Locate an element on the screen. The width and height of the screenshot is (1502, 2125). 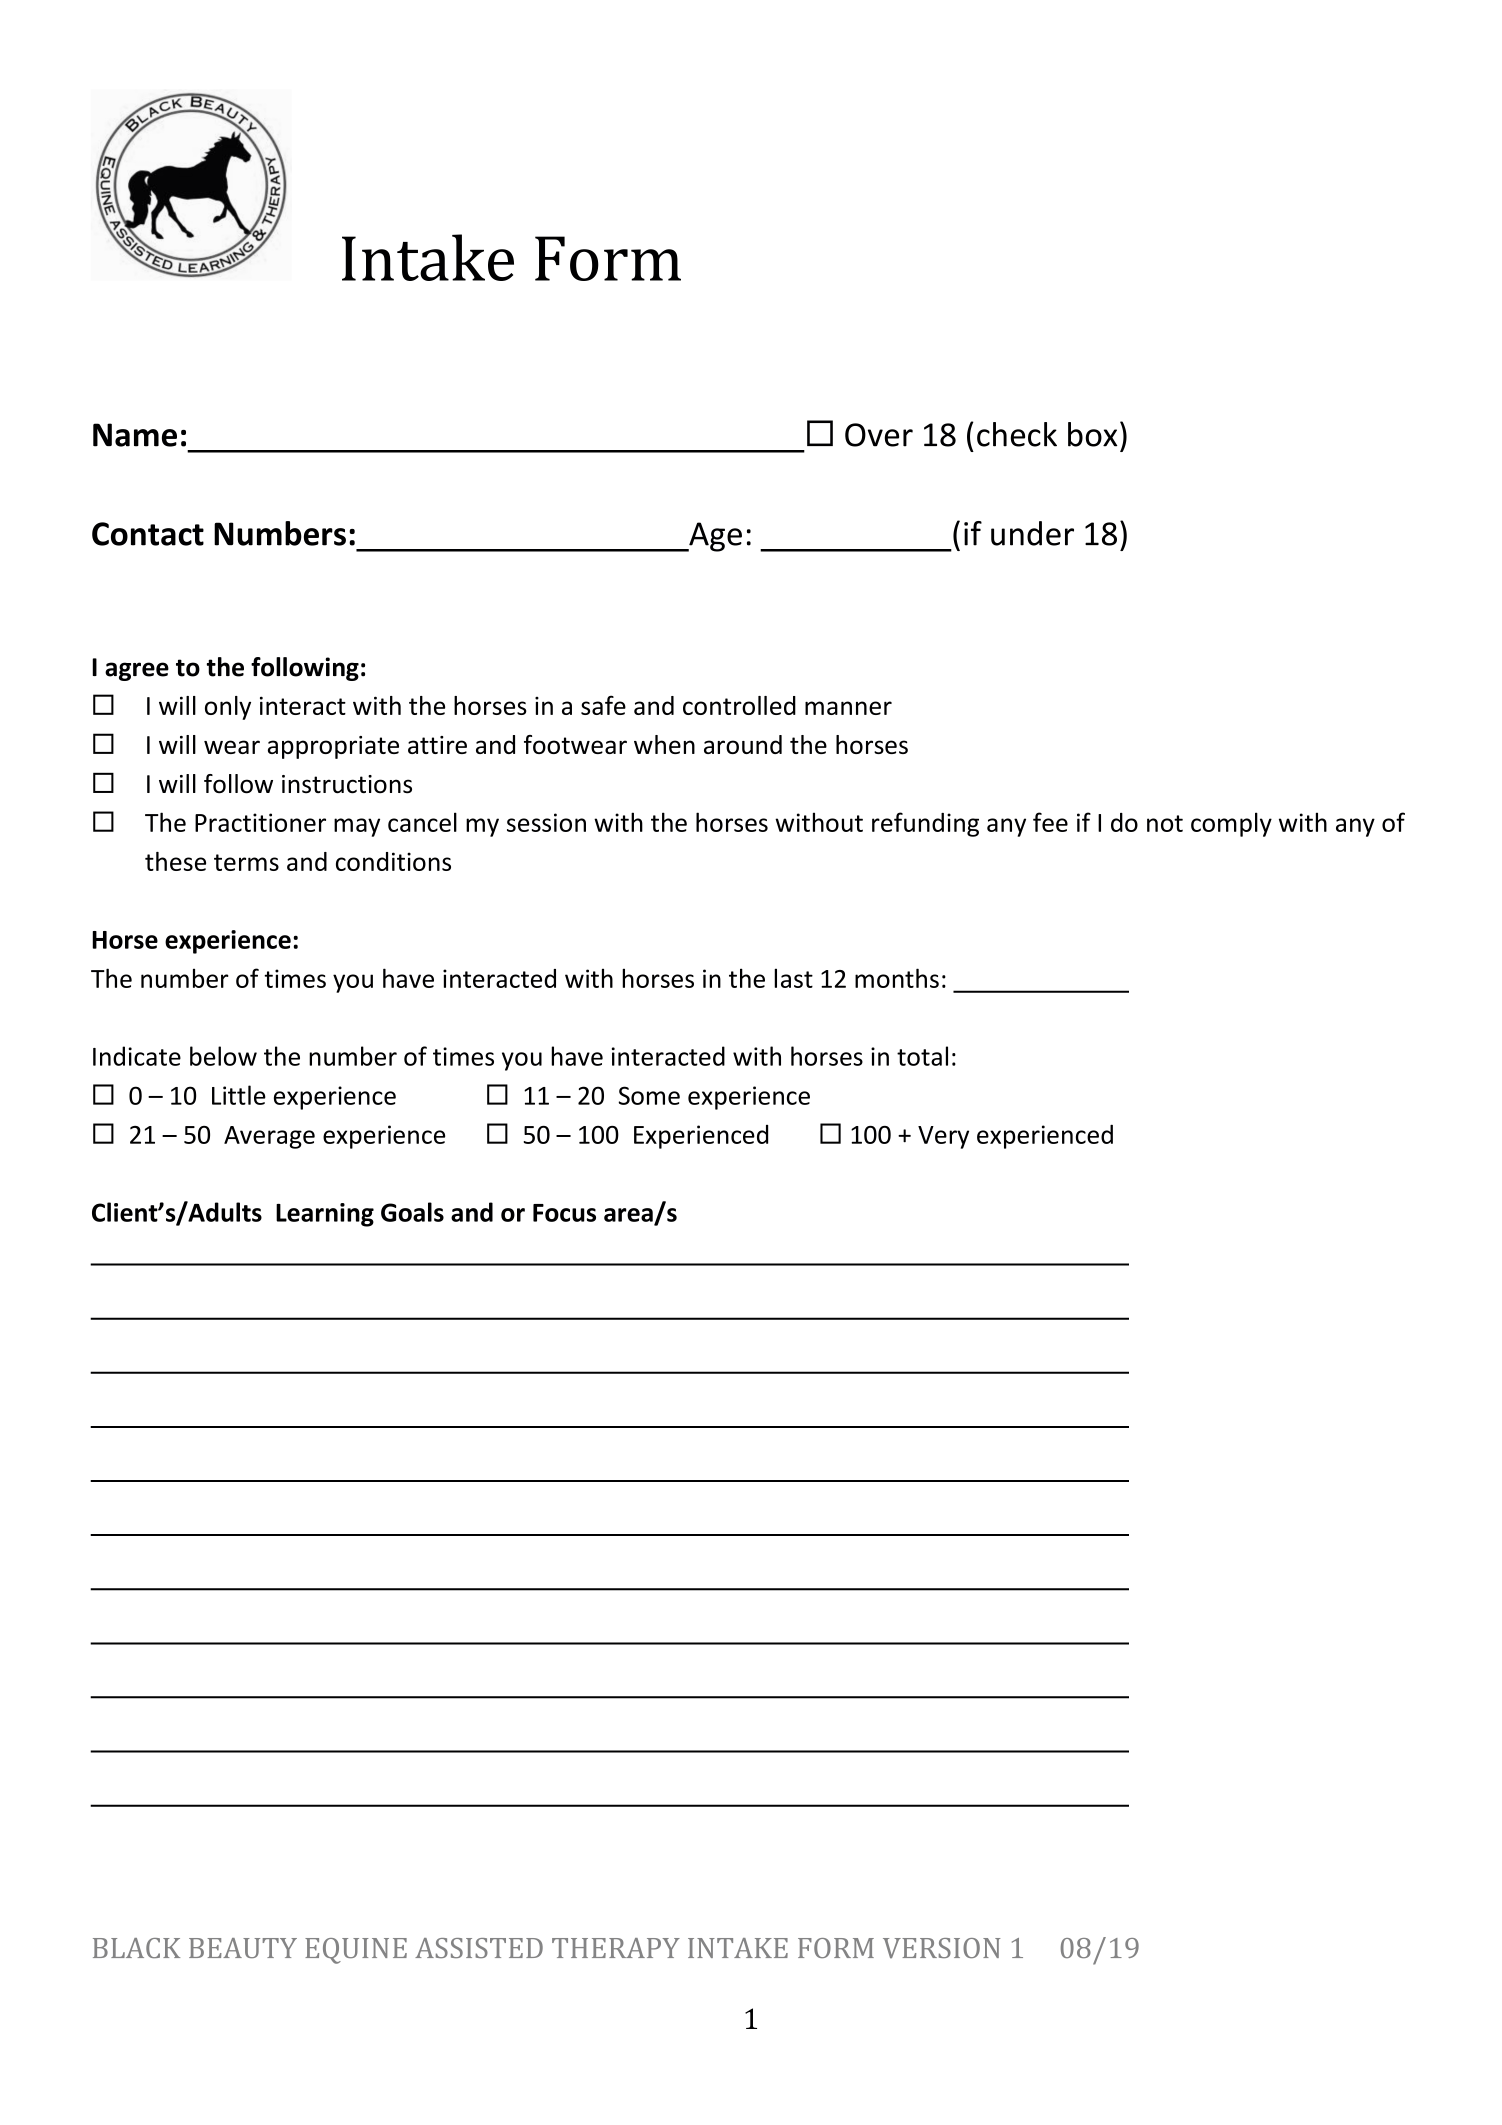
Goals is located at coordinates (412, 1212).
